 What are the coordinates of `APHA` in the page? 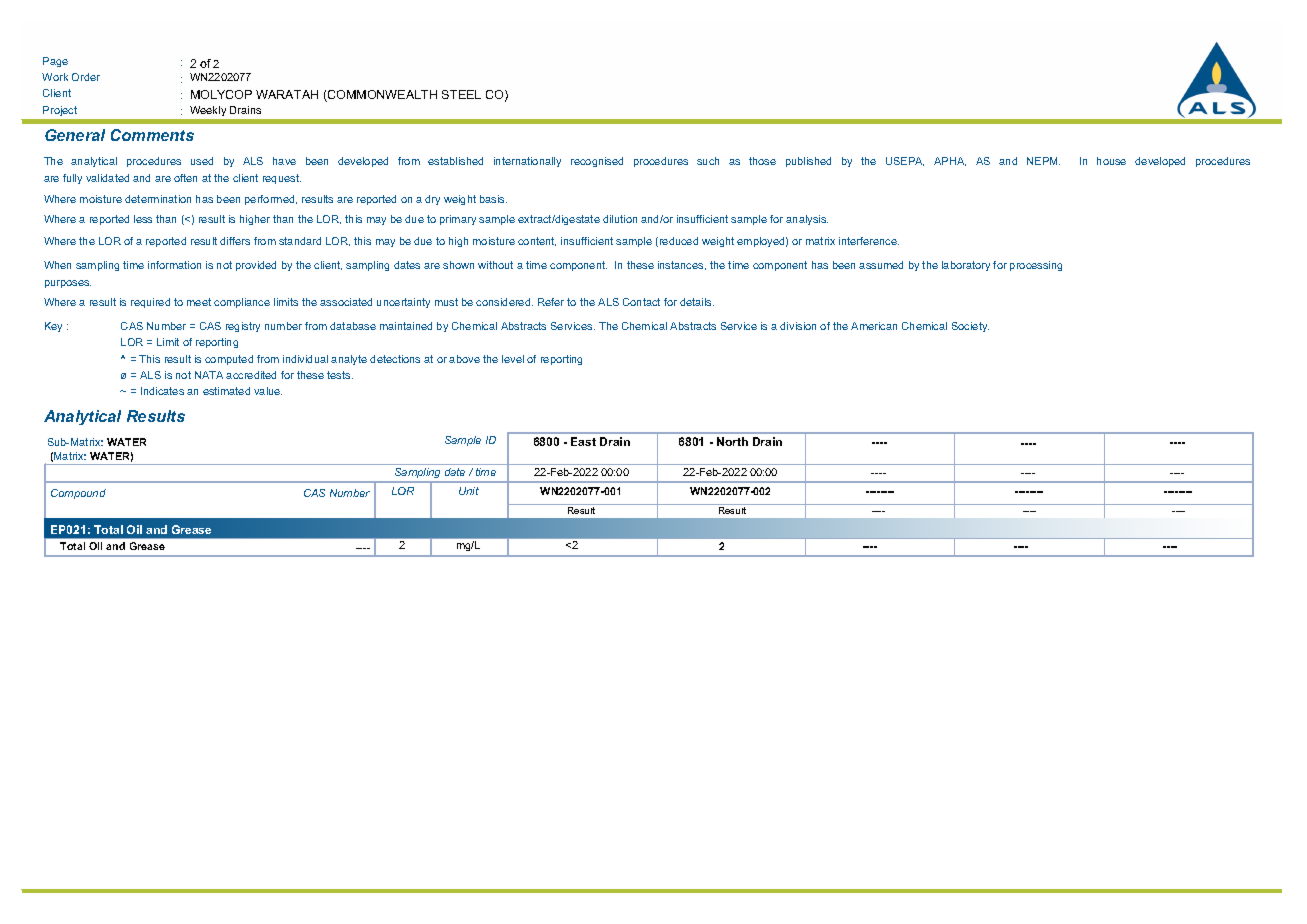 It's located at (950, 161).
